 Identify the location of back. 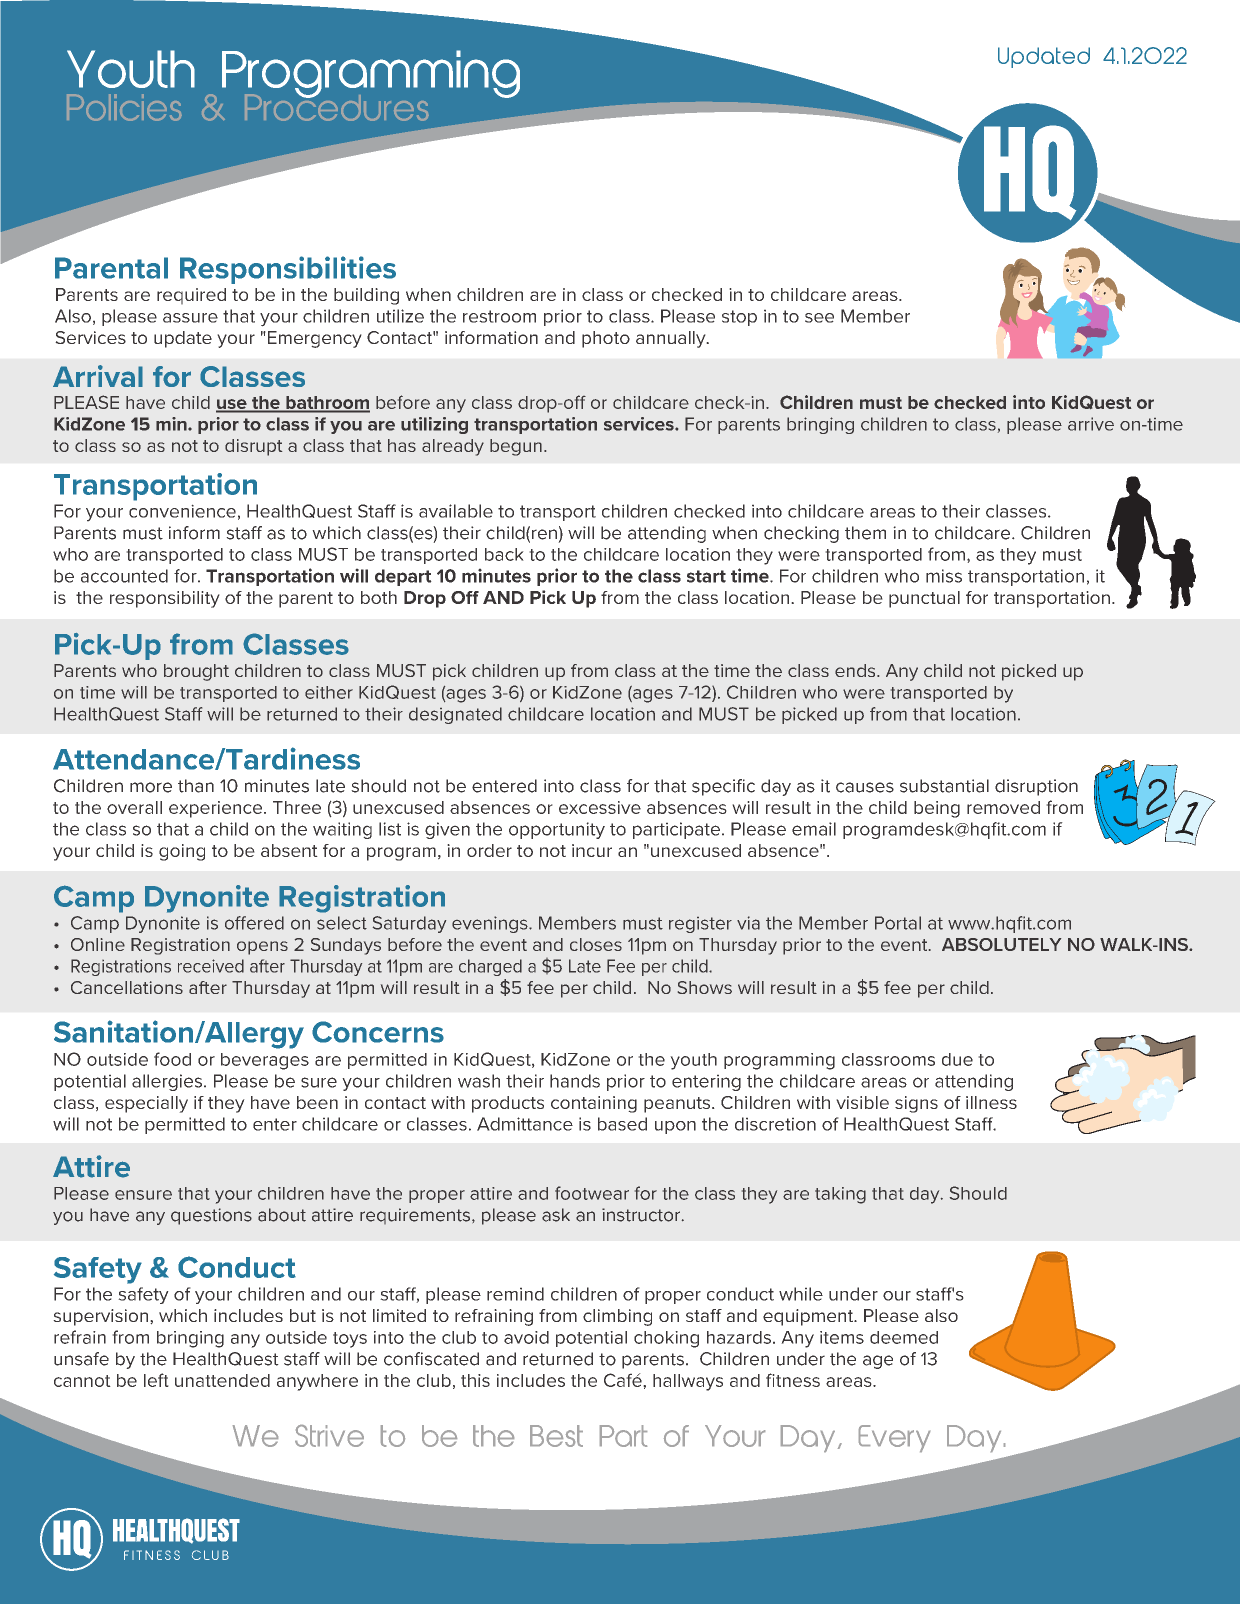
(504, 554).
